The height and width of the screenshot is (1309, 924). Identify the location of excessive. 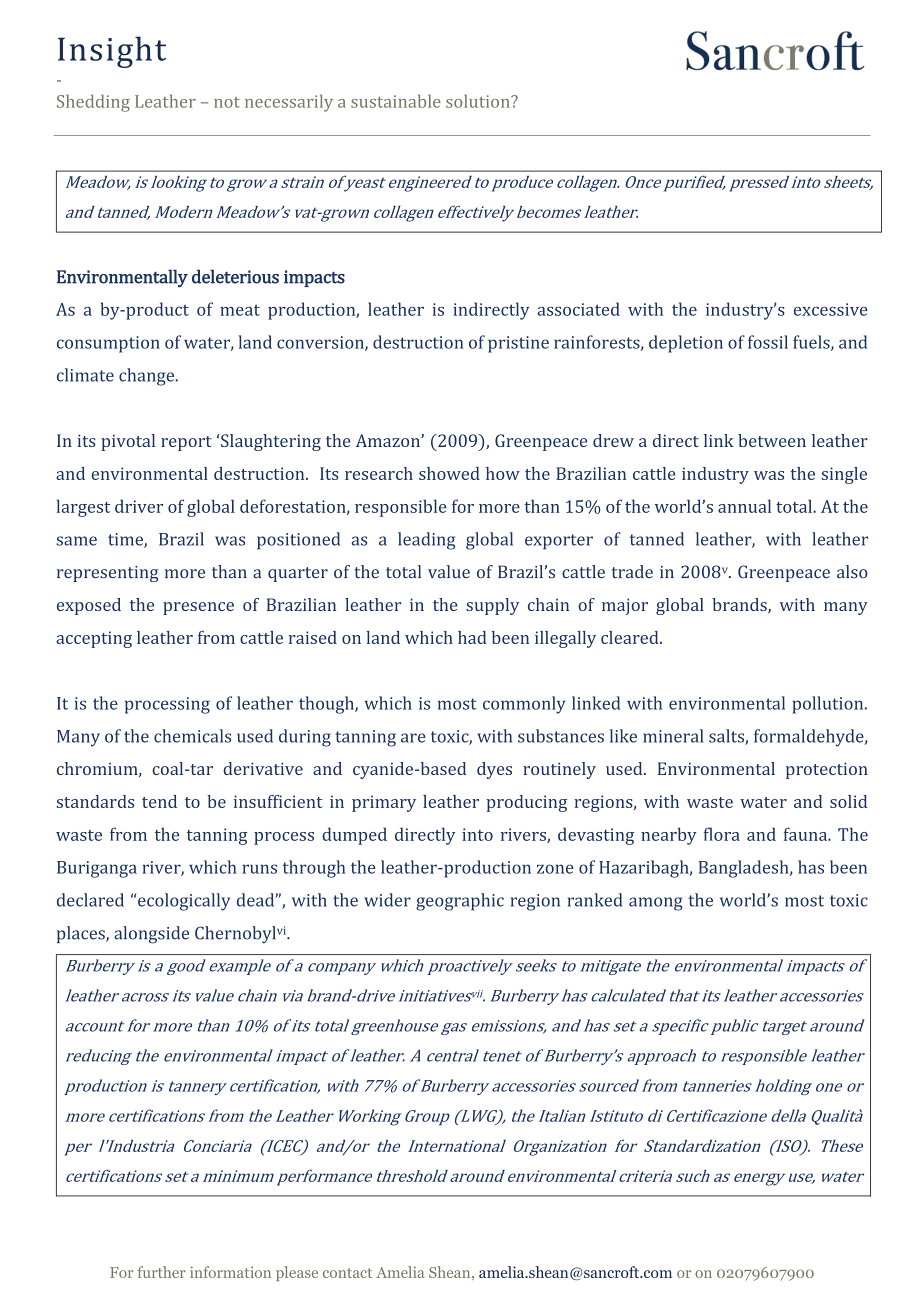
(831, 309).
